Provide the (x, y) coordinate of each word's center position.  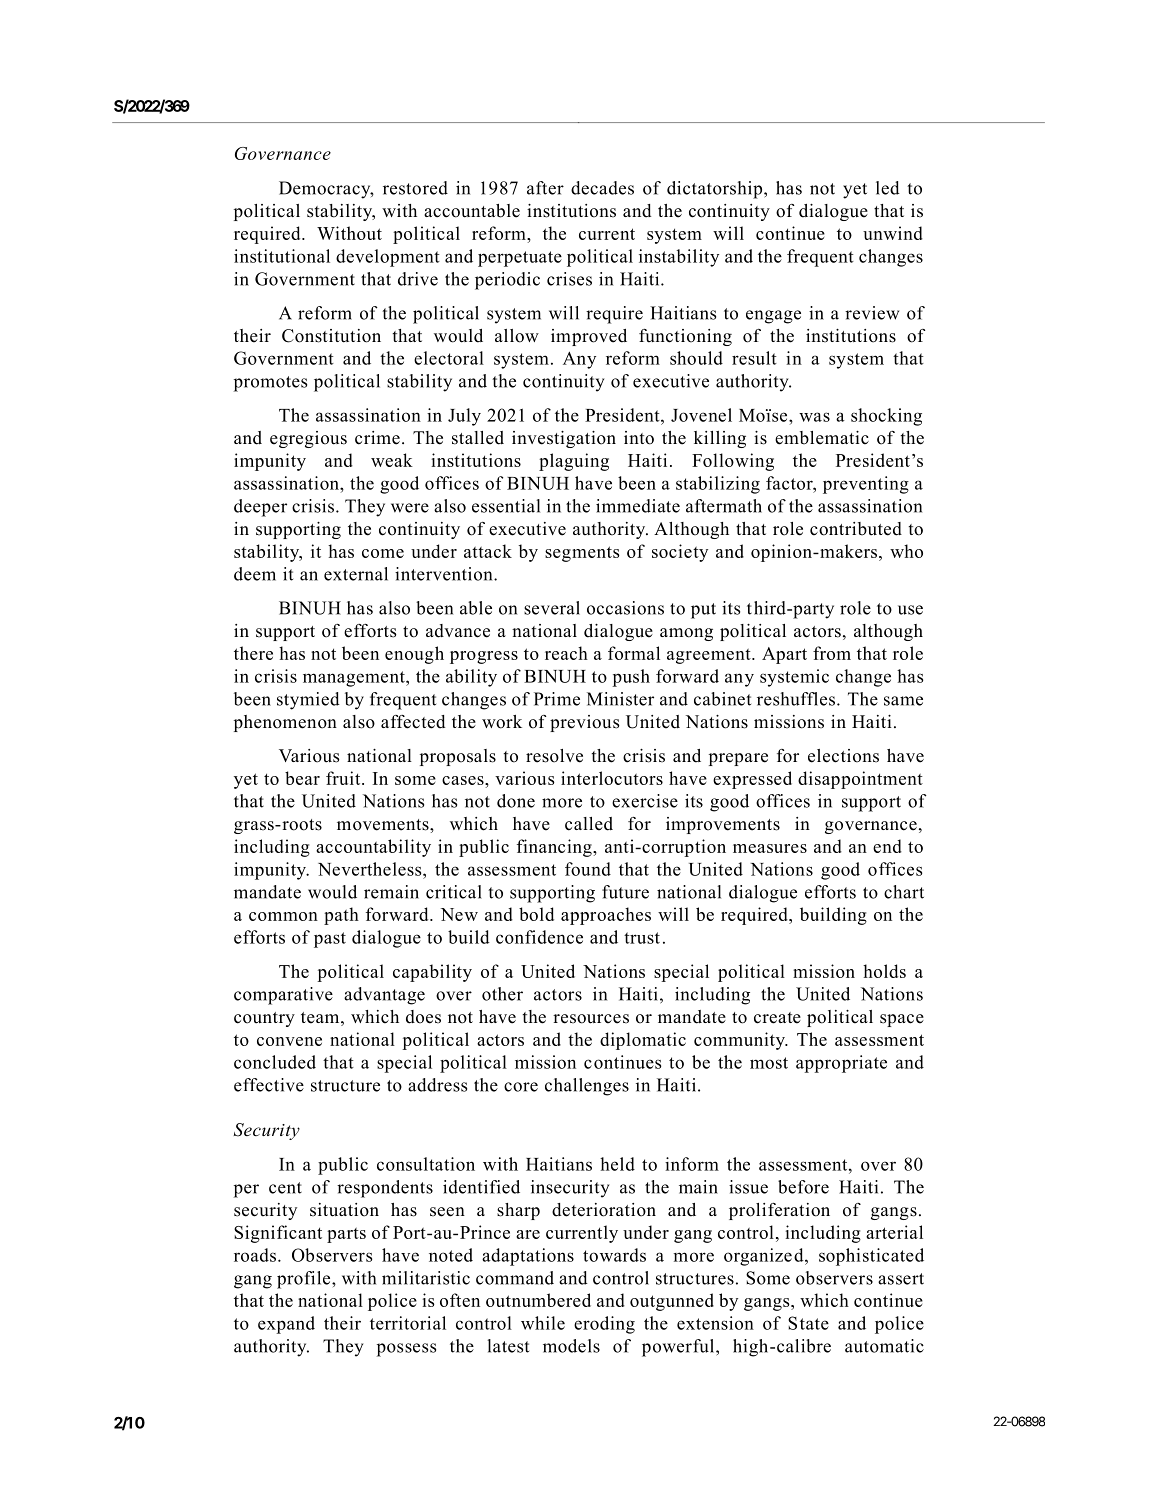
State (808, 1323)
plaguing (574, 462)
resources (591, 1019)
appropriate (841, 1064)
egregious (308, 439)
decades (602, 188)
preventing (866, 485)
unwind (893, 233)
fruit (344, 778)
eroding (604, 1325)
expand (286, 1325)
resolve (554, 756)
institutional (282, 256)
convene (289, 1041)
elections (843, 756)
